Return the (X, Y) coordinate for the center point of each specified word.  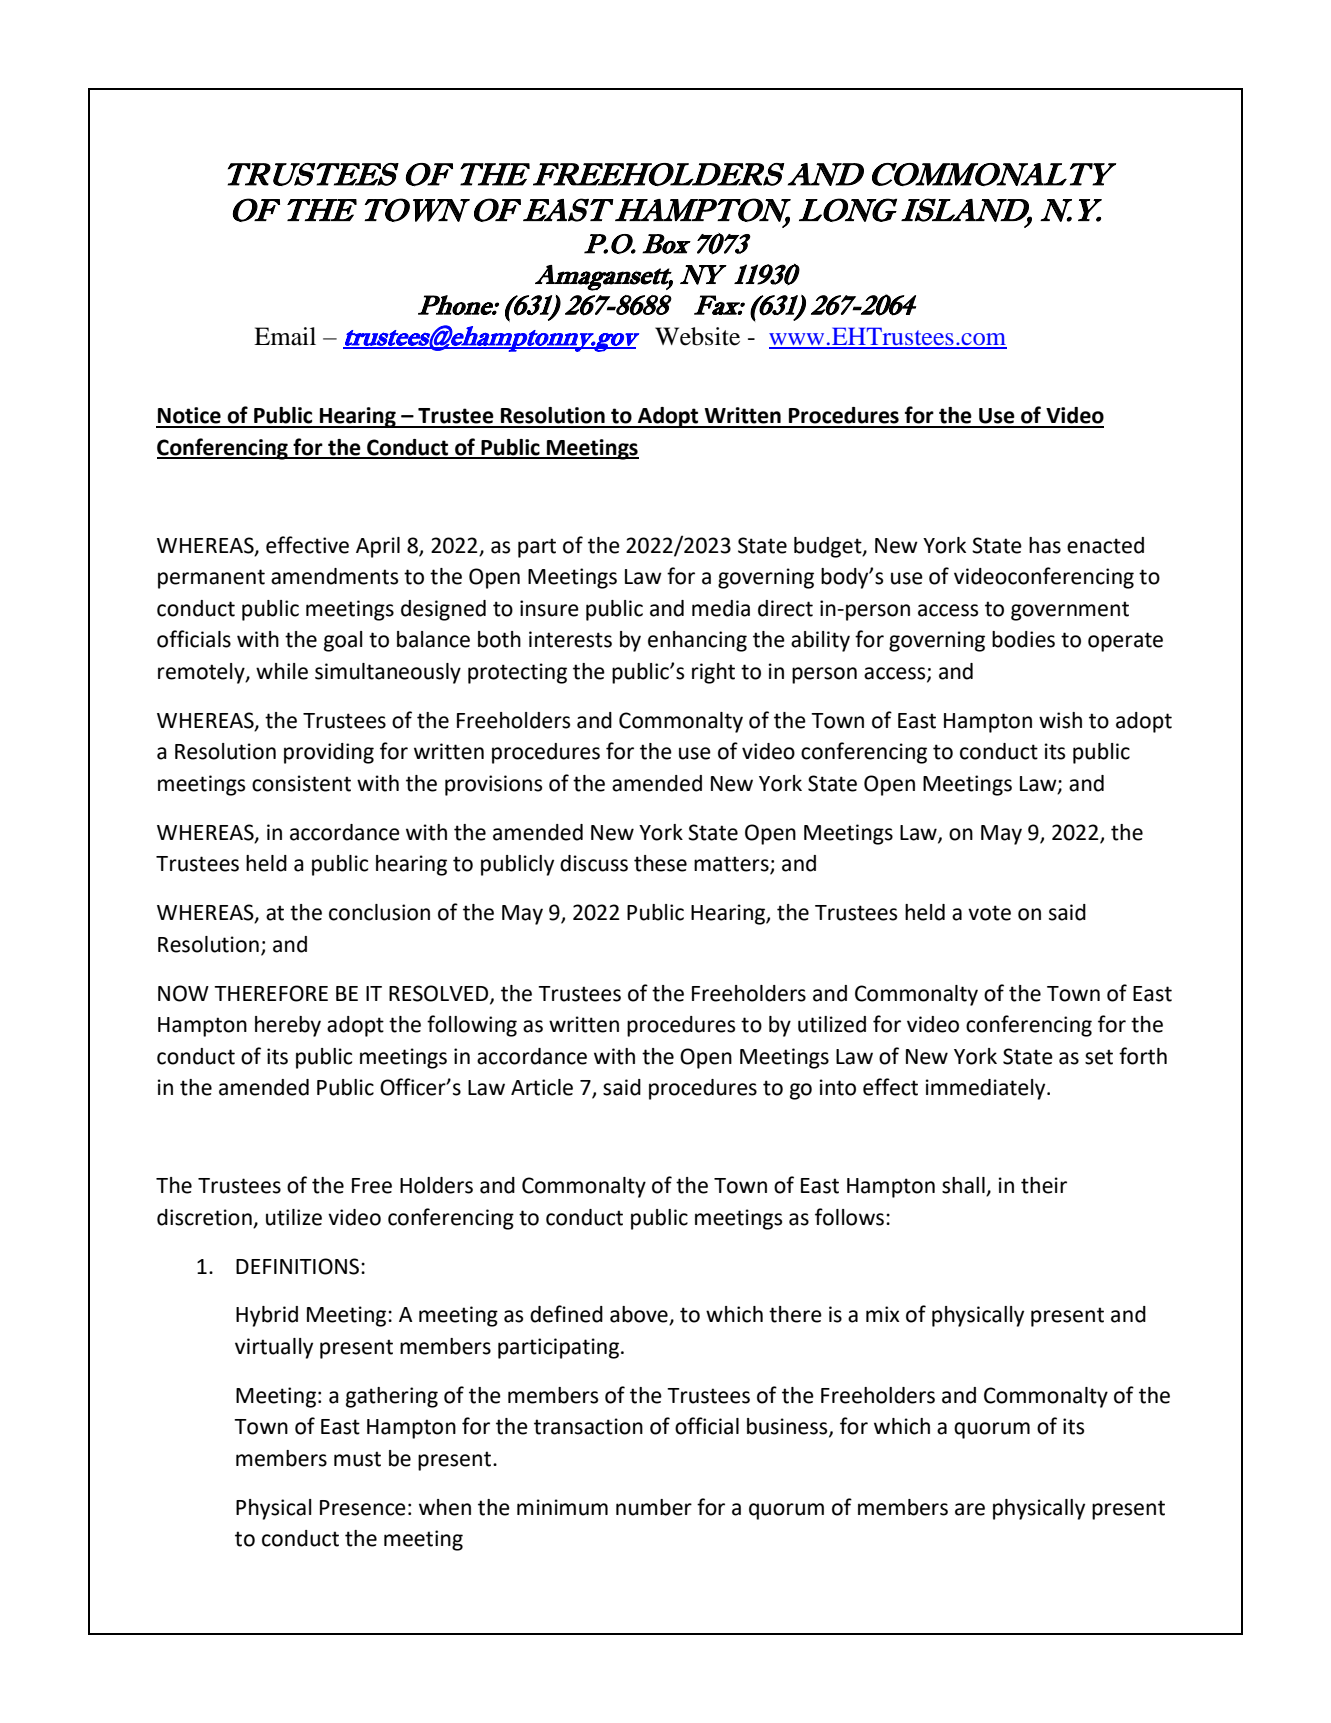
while (282, 671)
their (1044, 1185)
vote (989, 913)
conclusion (379, 912)
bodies (1023, 639)
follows (849, 1217)
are (970, 1509)
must (357, 1459)
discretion (204, 1217)
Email (285, 336)
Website (697, 336)
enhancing (697, 641)
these (660, 863)
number (654, 1507)
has (1045, 545)
